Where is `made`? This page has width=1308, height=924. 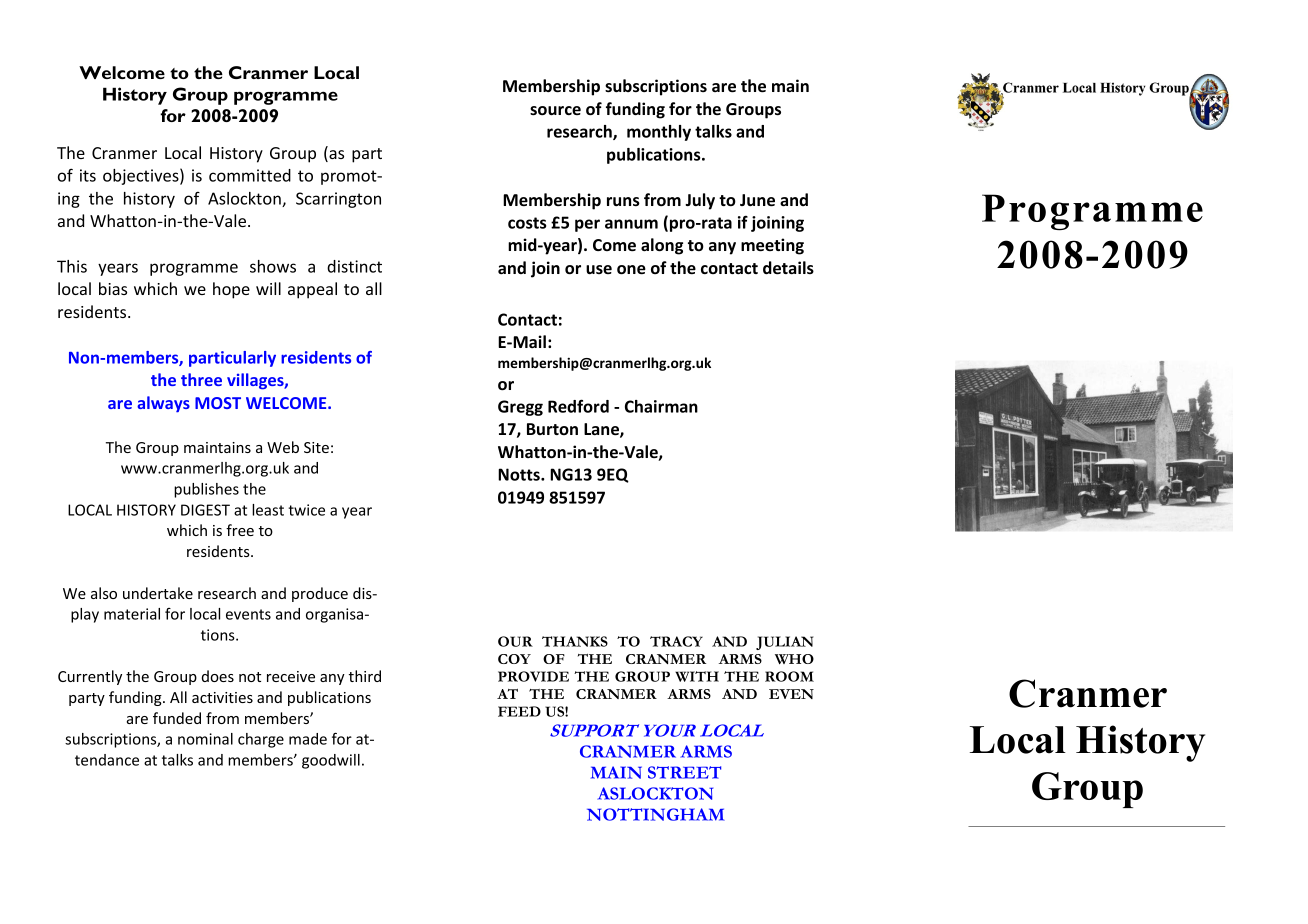
made is located at coordinates (308, 739).
